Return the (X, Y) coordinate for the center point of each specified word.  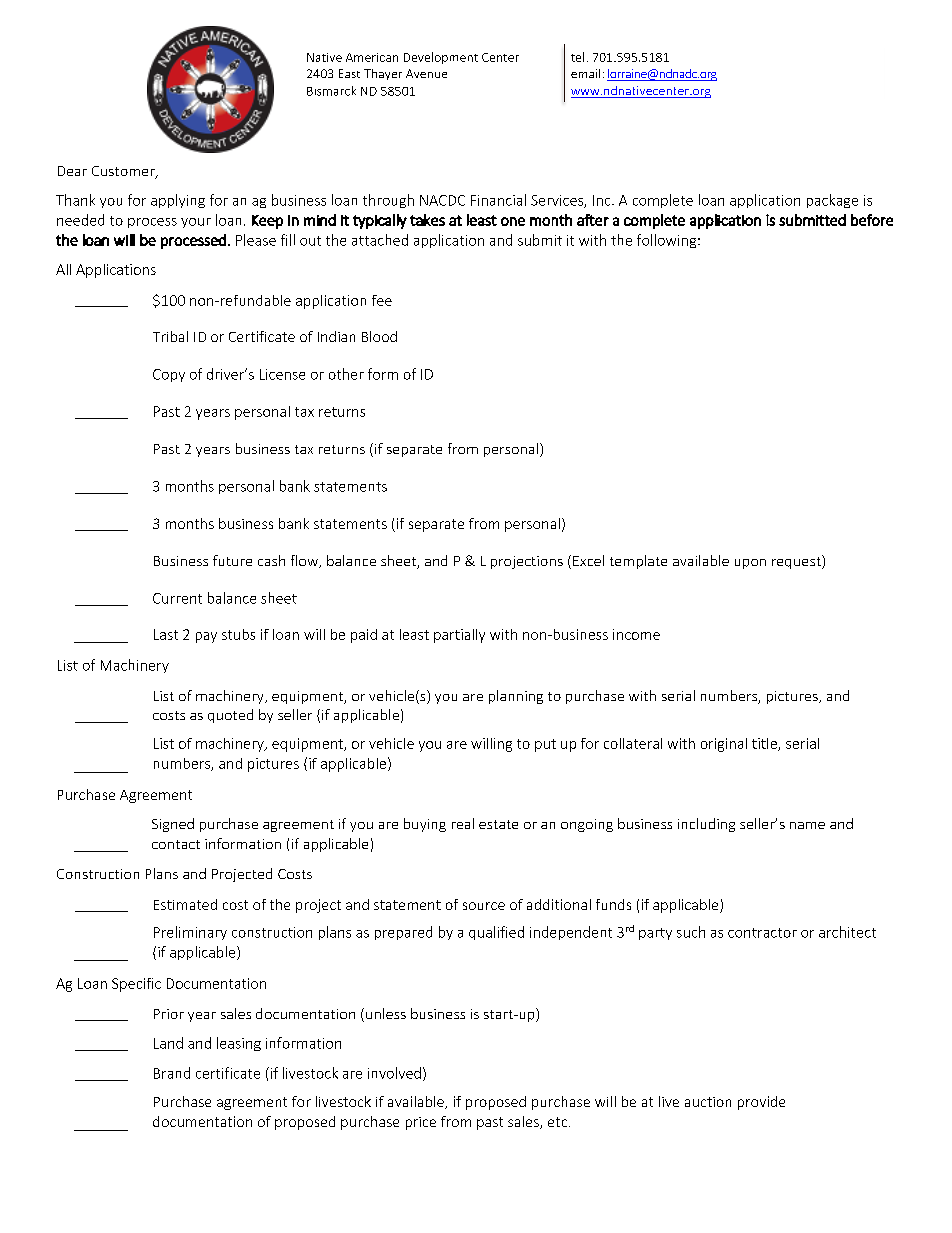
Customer (124, 172)
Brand (172, 1073)
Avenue (426, 73)
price (421, 1123)
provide (761, 1103)
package (832, 201)
